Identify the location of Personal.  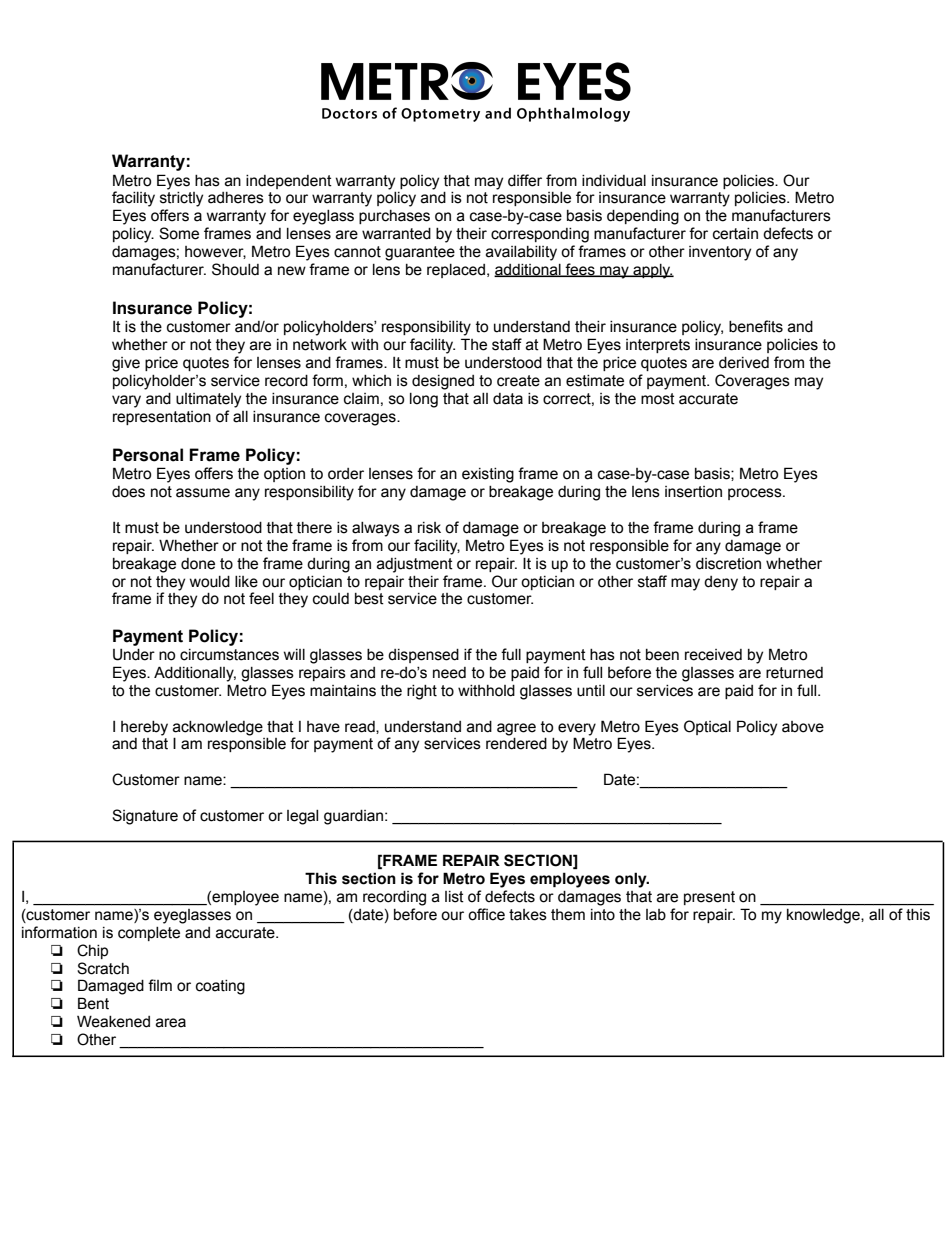
(148, 455).
